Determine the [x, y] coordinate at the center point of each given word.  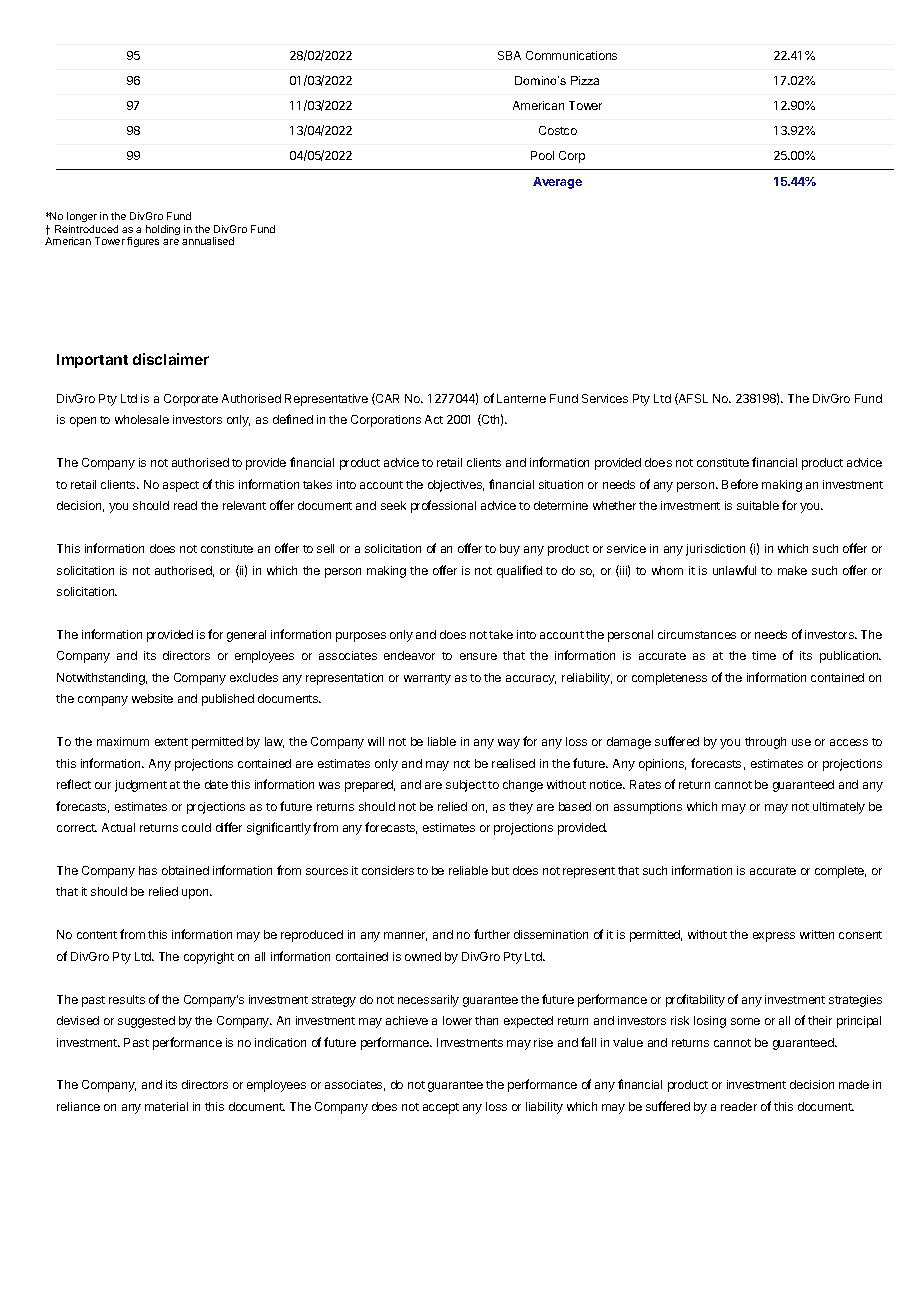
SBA [509, 55]
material [166, 1106]
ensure [478, 656]
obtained [185, 870]
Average [557, 183]
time [764, 655]
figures [143, 242]
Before [740, 484]
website [152, 698]
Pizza [585, 80]
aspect [181, 486]
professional [443, 506]
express [774, 937]
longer [82, 217]
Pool [542, 155]
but [500, 870]
